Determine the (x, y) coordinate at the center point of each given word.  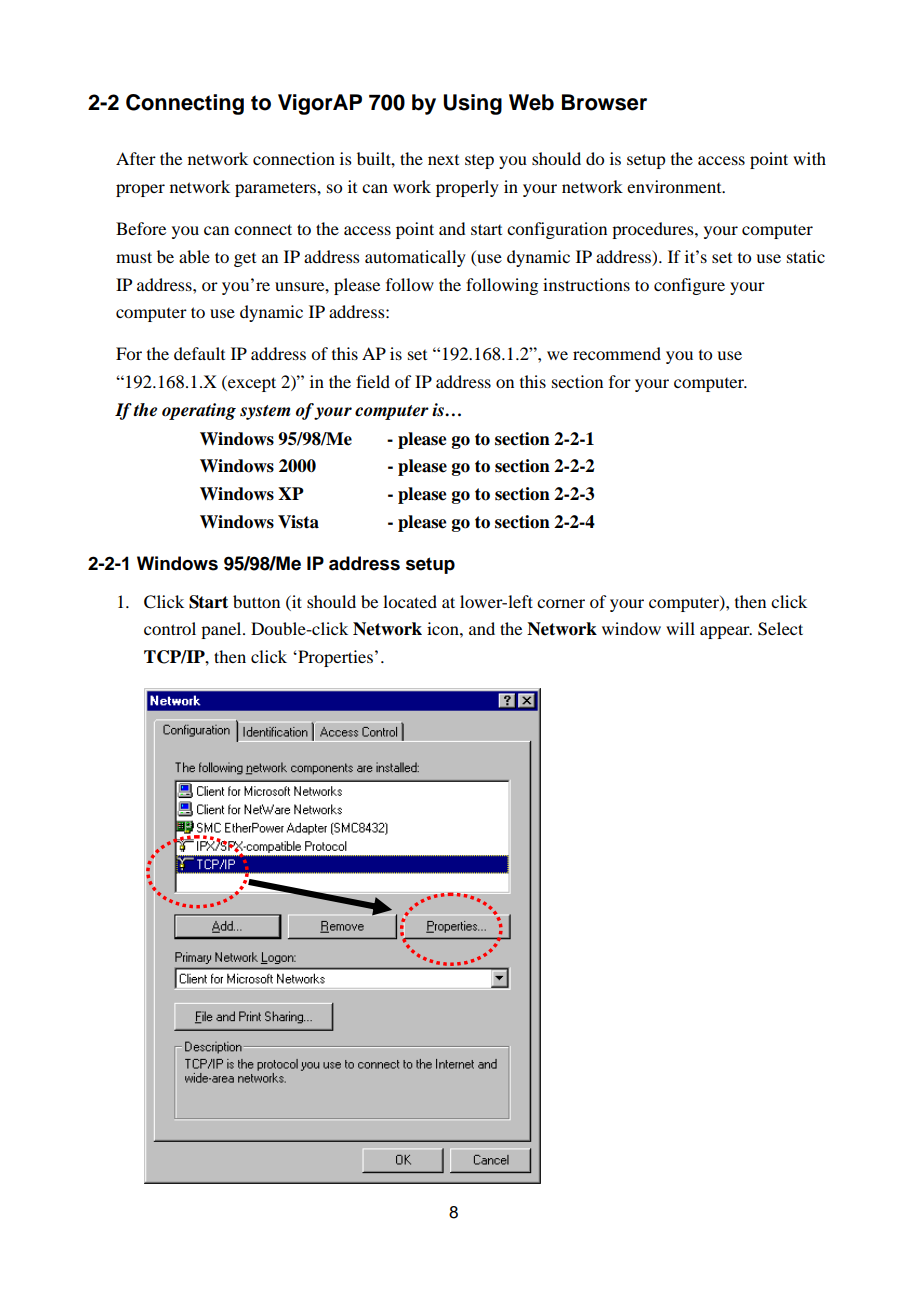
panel (222, 630)
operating (199, 411)
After (136, 158)
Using (472, 104)
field (373, 381)
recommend (617, 353)
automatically (415, 258)
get (245, 260)
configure (689, 286)
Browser (604, 102)
